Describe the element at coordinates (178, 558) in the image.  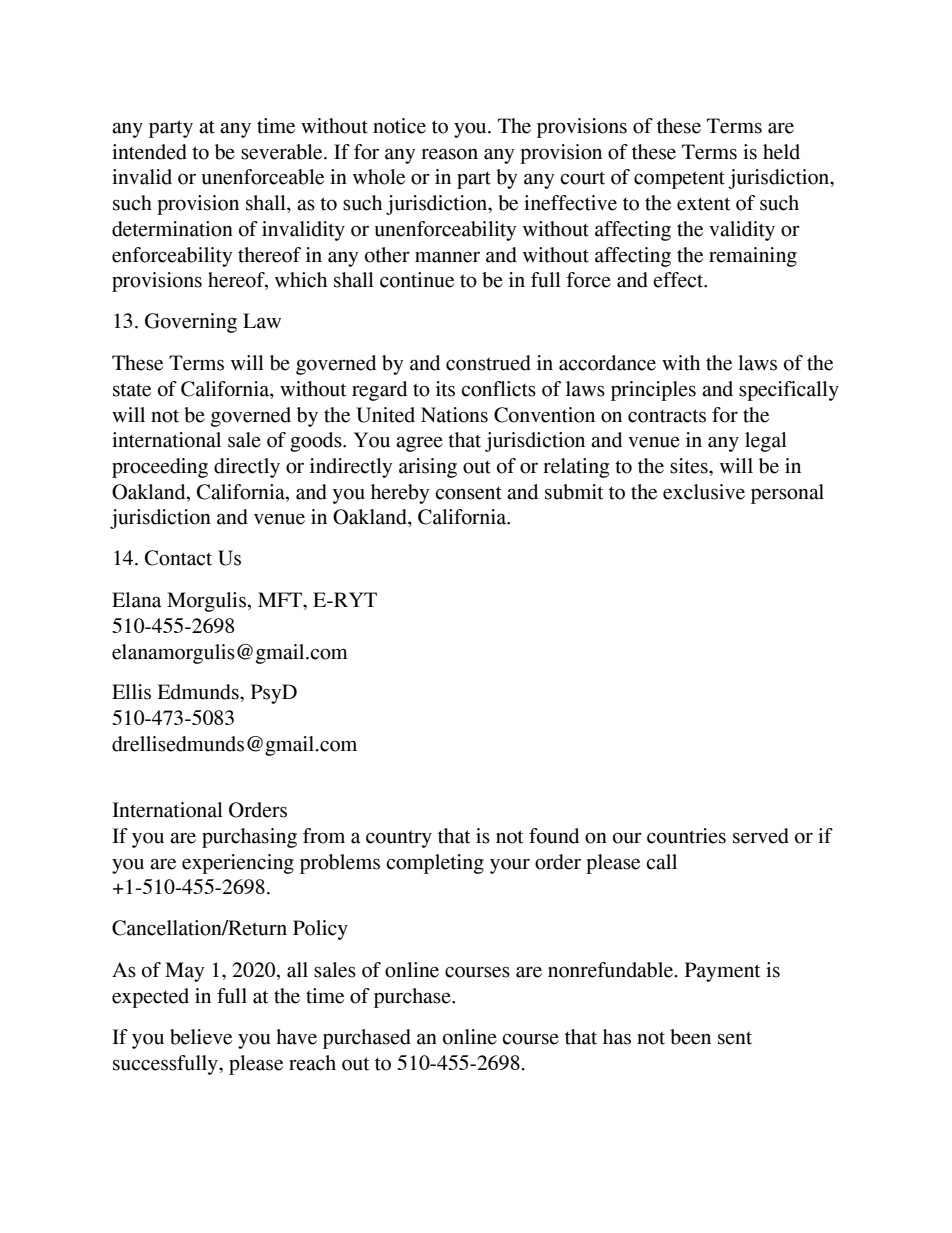
I see `Contact` at that location.
